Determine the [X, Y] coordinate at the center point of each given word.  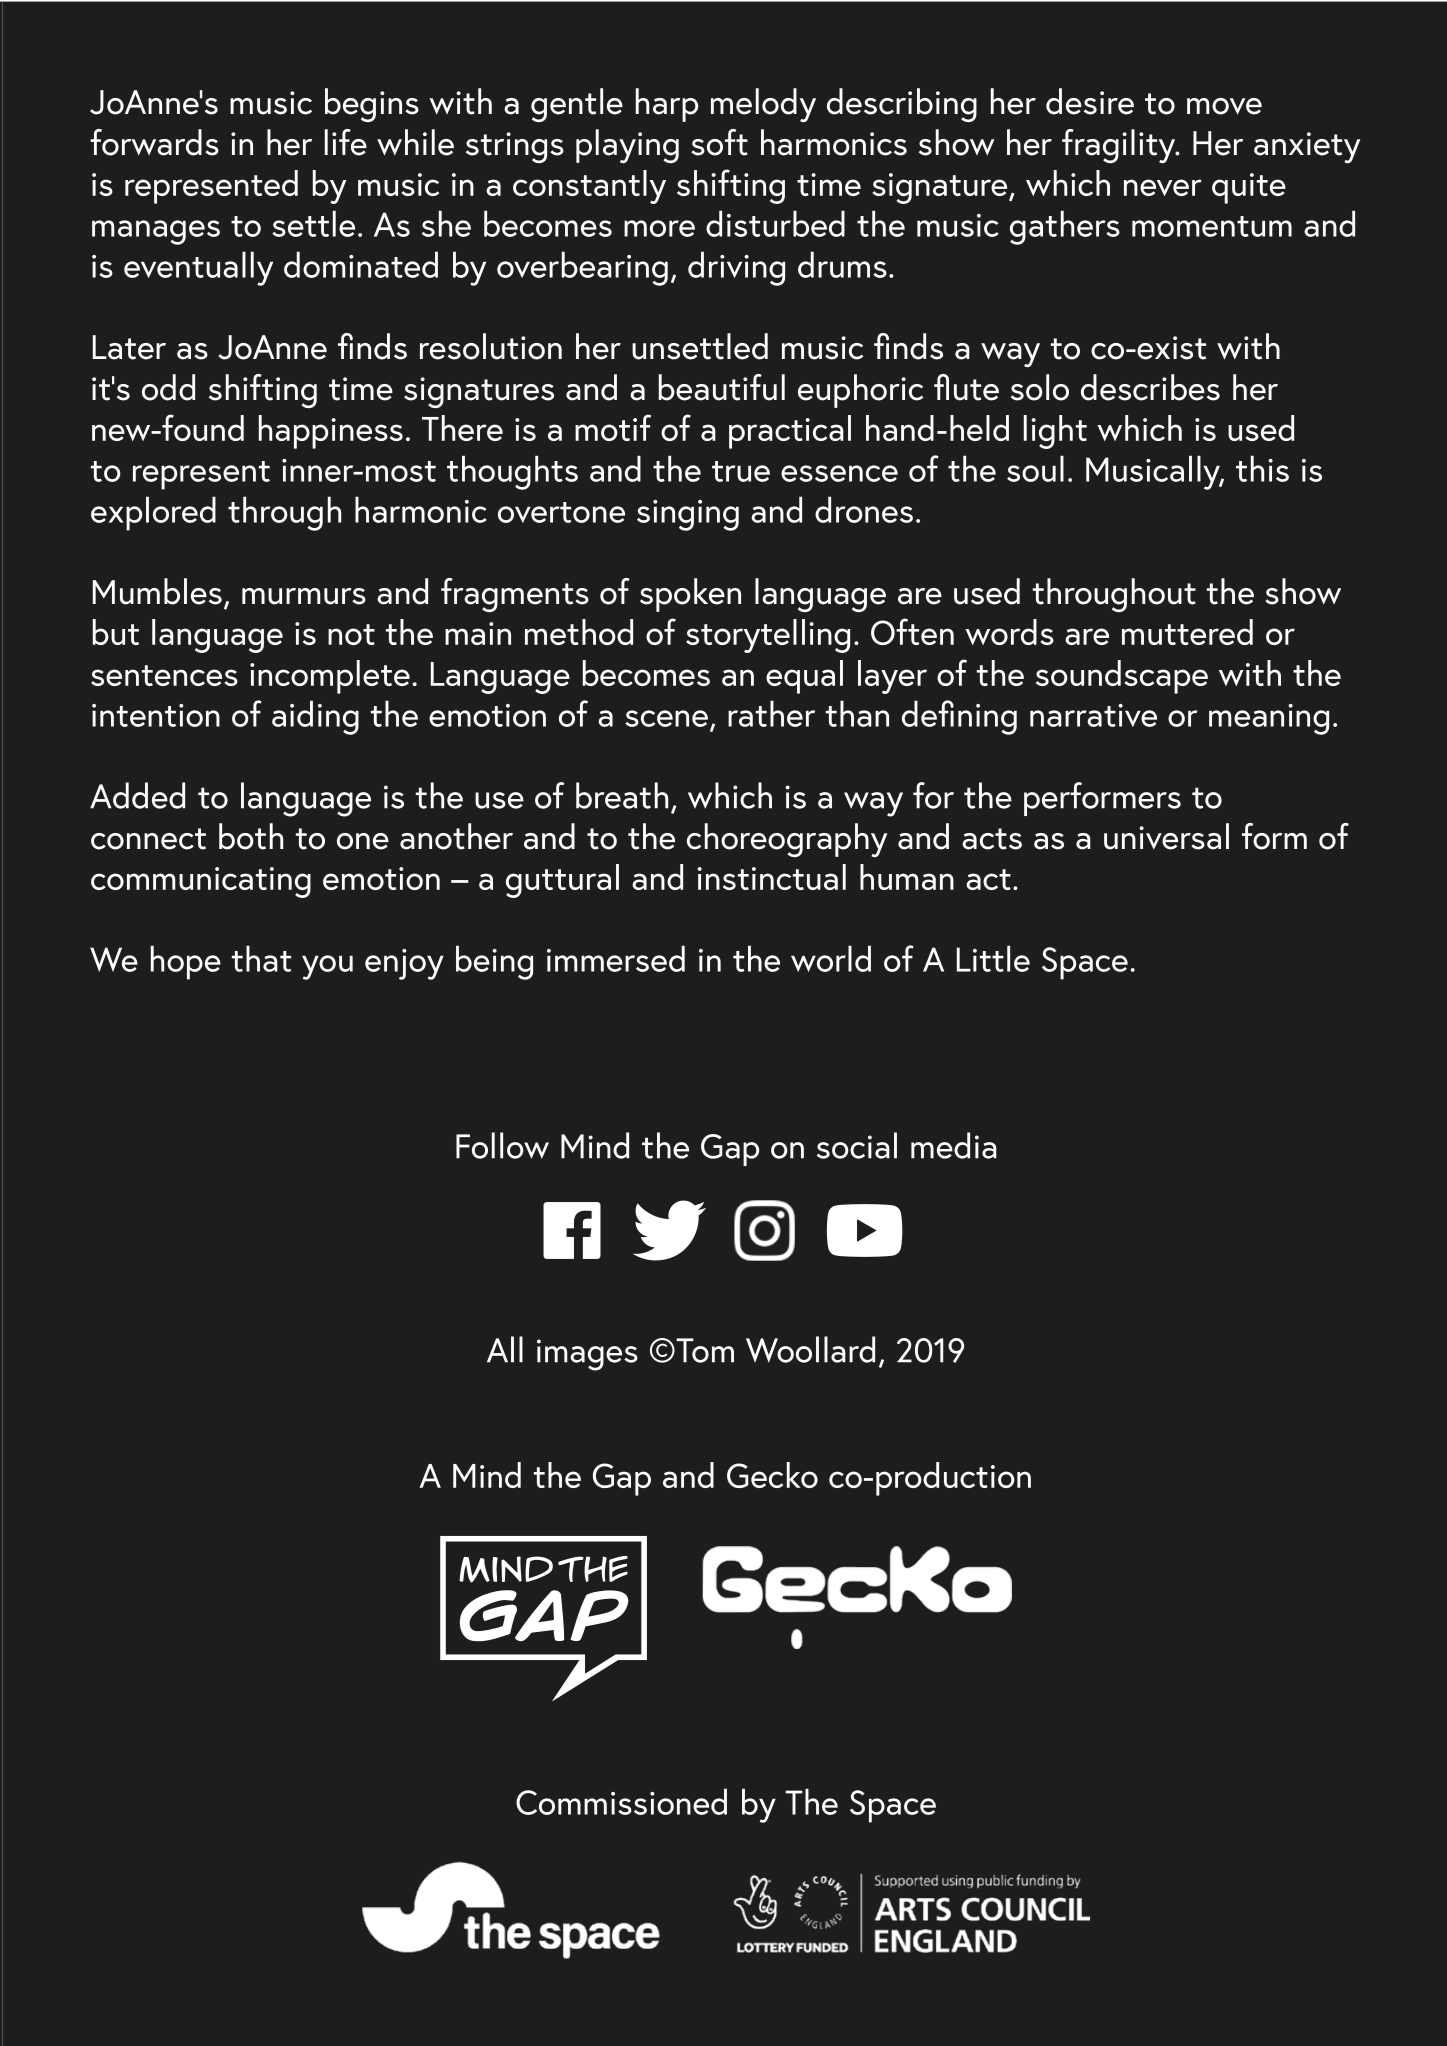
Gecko [772, 1475]
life [346, 142]
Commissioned [621, 1801]
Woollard [810, 1349]
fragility [1120, 146]
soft [719, 142]
